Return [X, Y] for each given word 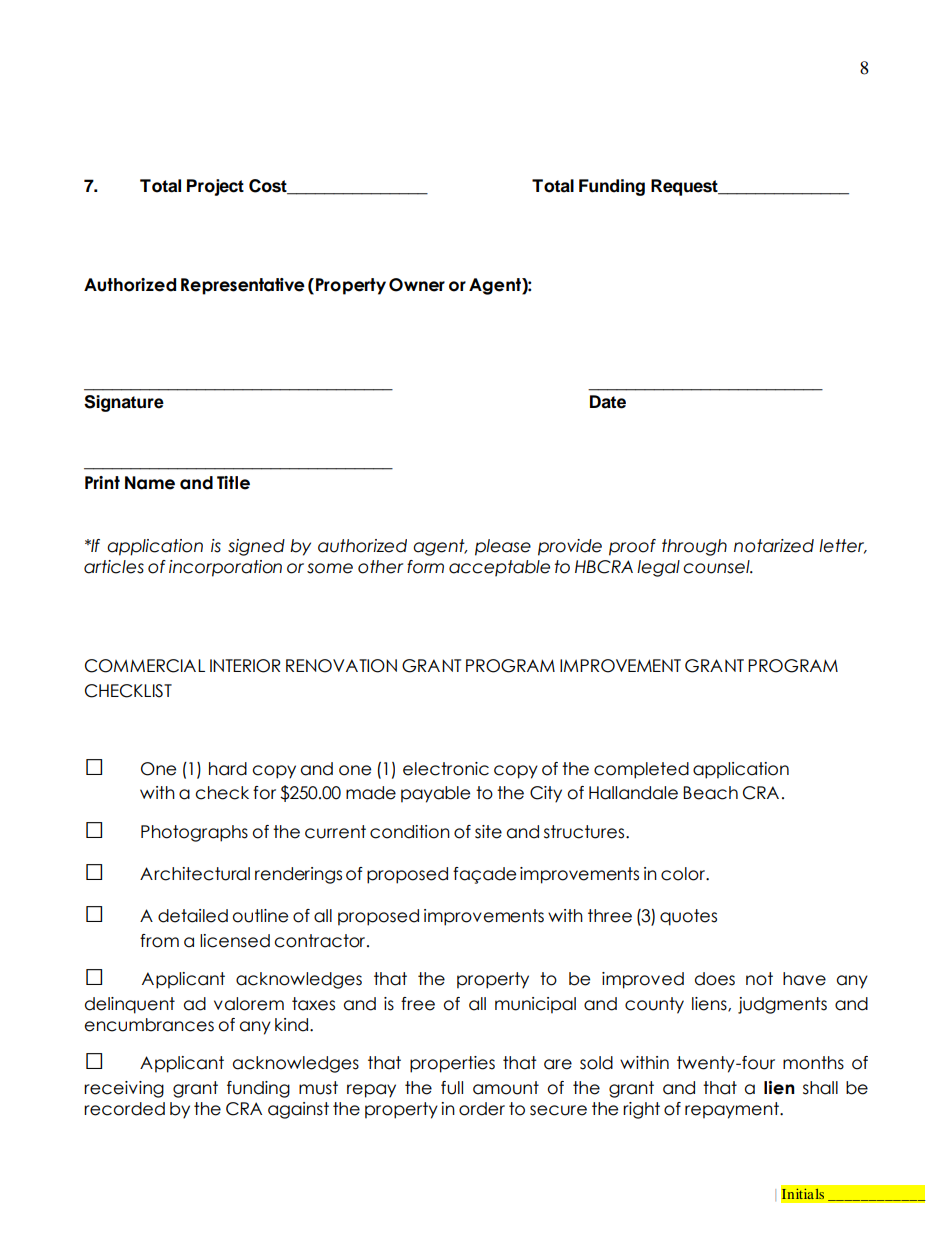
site [488, 832]
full [452, 1088]
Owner [417, 285]
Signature [124, 403]
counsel [717, 567]
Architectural [195, 874]
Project [215, 187]
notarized [774, 546]
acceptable [499, 568]
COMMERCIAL [145, 666]
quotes [688, 917]
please [503, 547]
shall [820, 1088]
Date [608, 402]
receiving [124, 1089]
